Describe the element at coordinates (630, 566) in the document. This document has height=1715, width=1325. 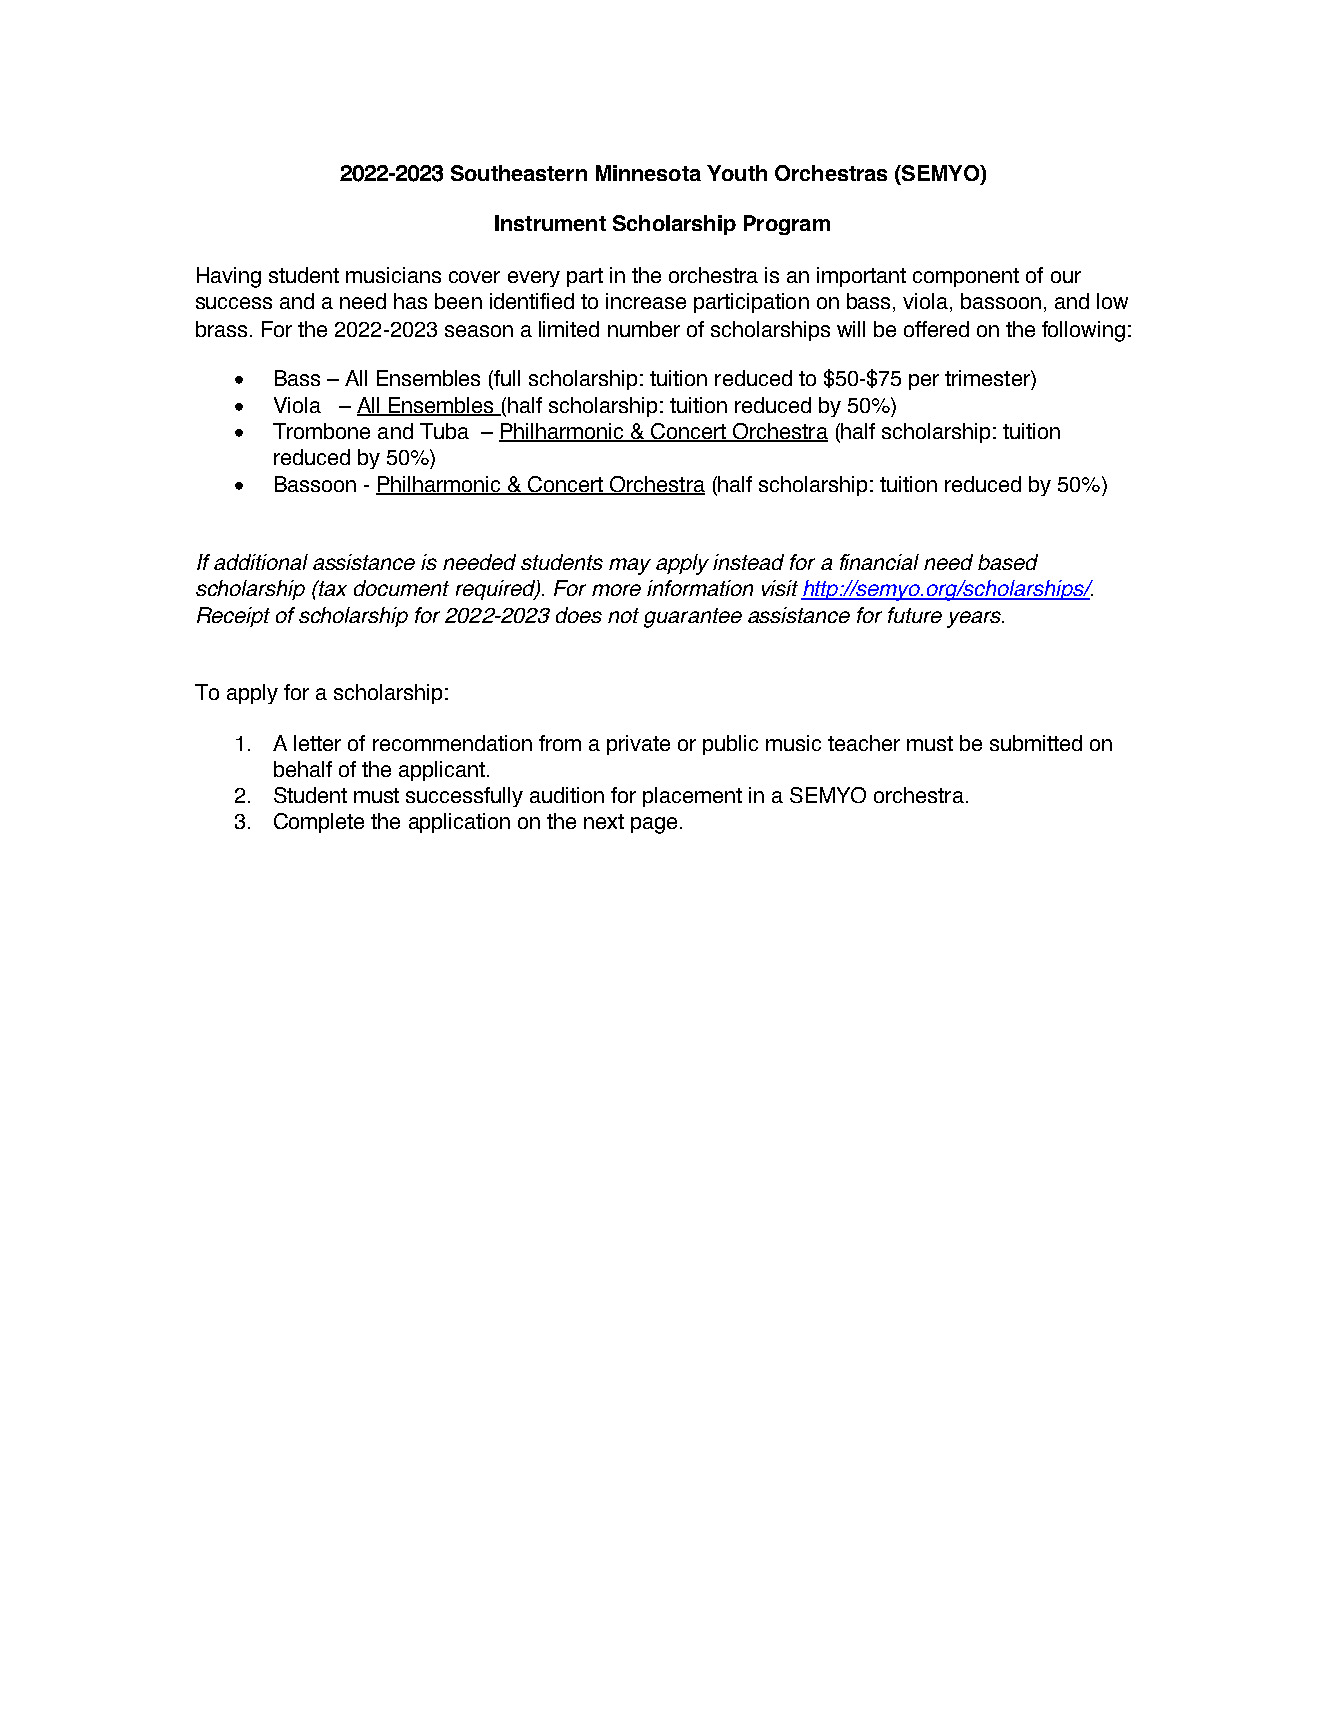
I see `may` at that location.
